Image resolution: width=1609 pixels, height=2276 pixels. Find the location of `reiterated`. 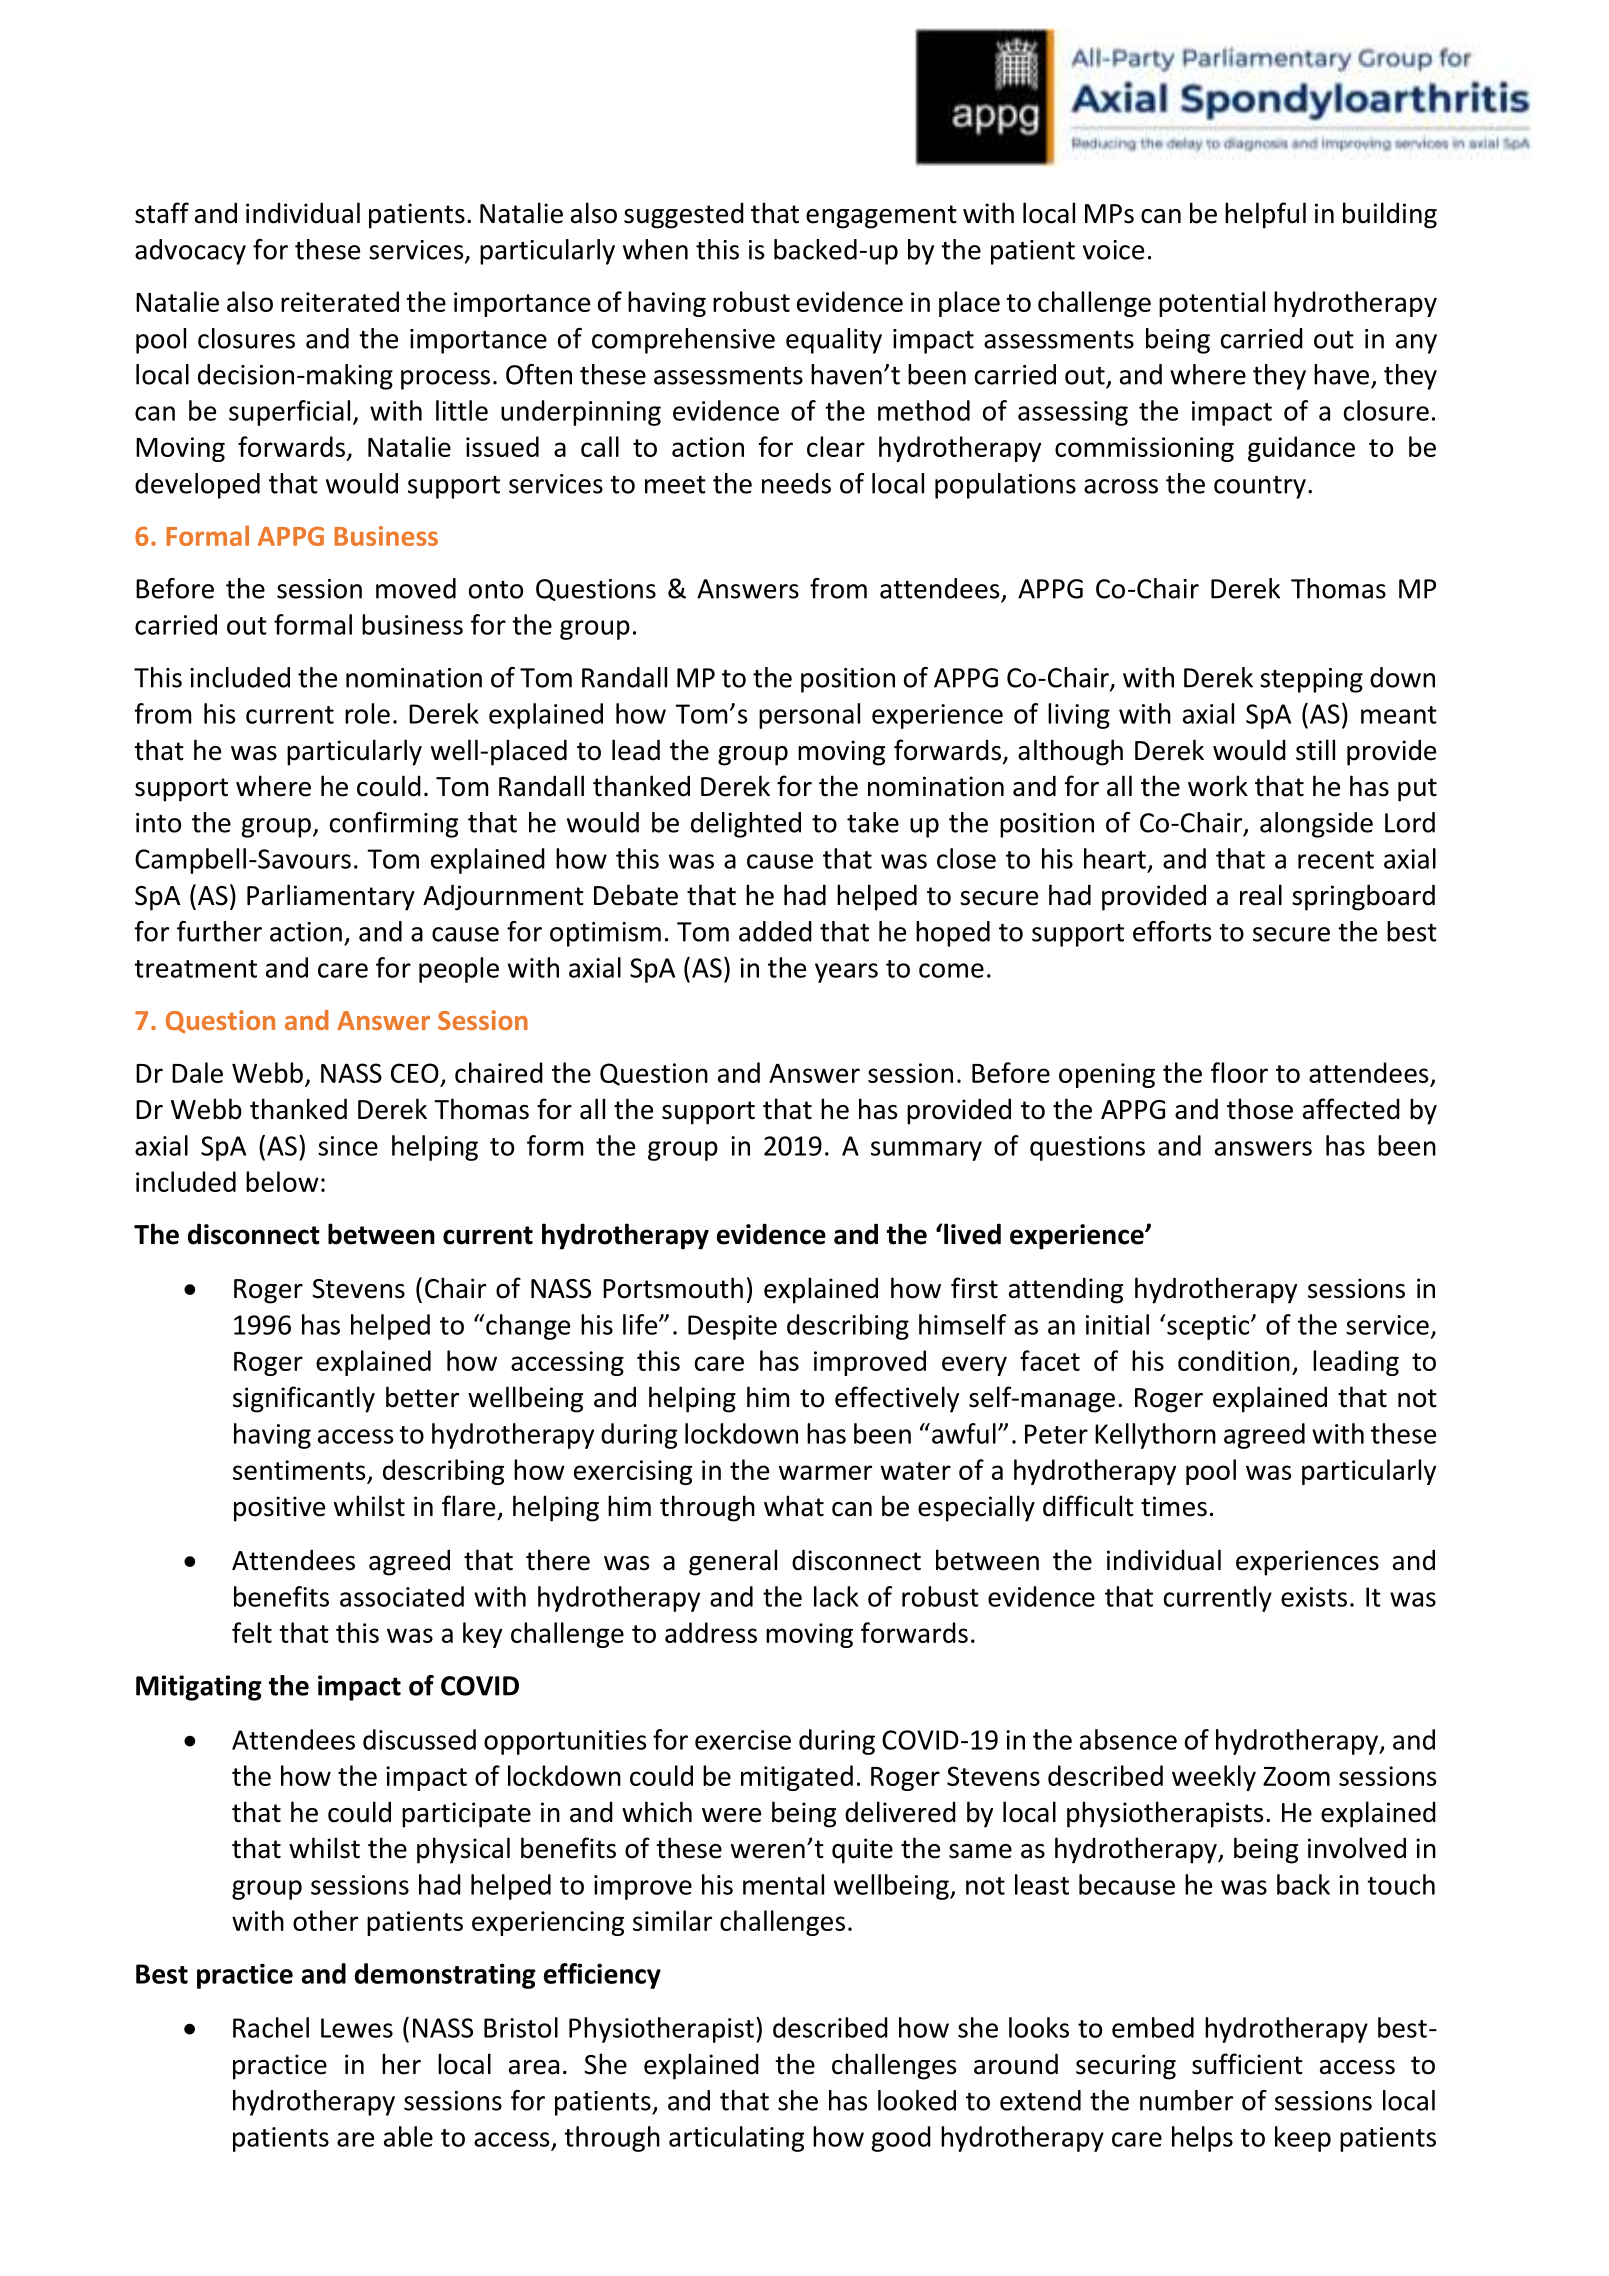

reiterated is located at coordinates (340, 301).
